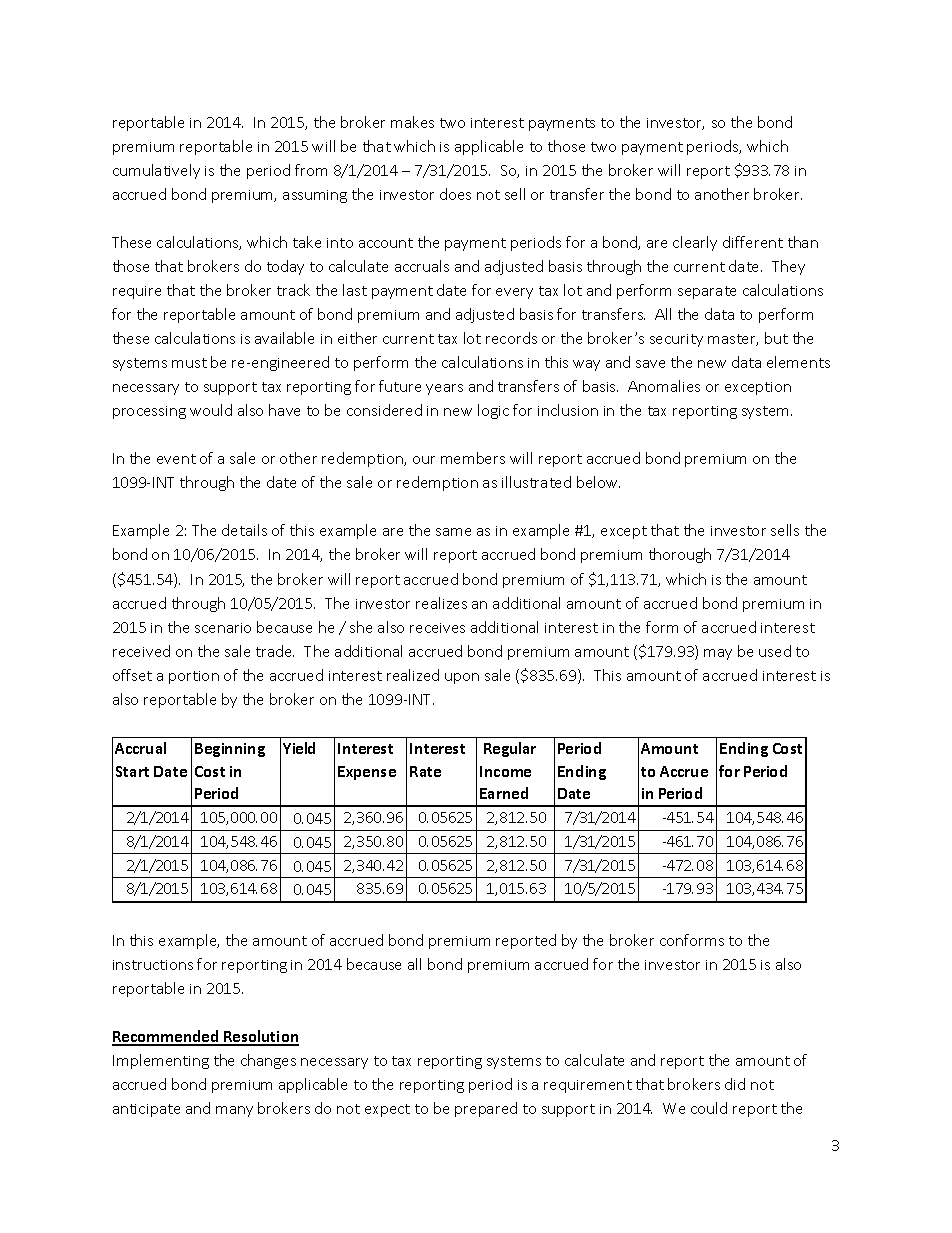 The width and height of the screenshot is (952, 1233). Describe the element at coordinates (504, 793) in the screenshot. I see `Earned` at that location.
